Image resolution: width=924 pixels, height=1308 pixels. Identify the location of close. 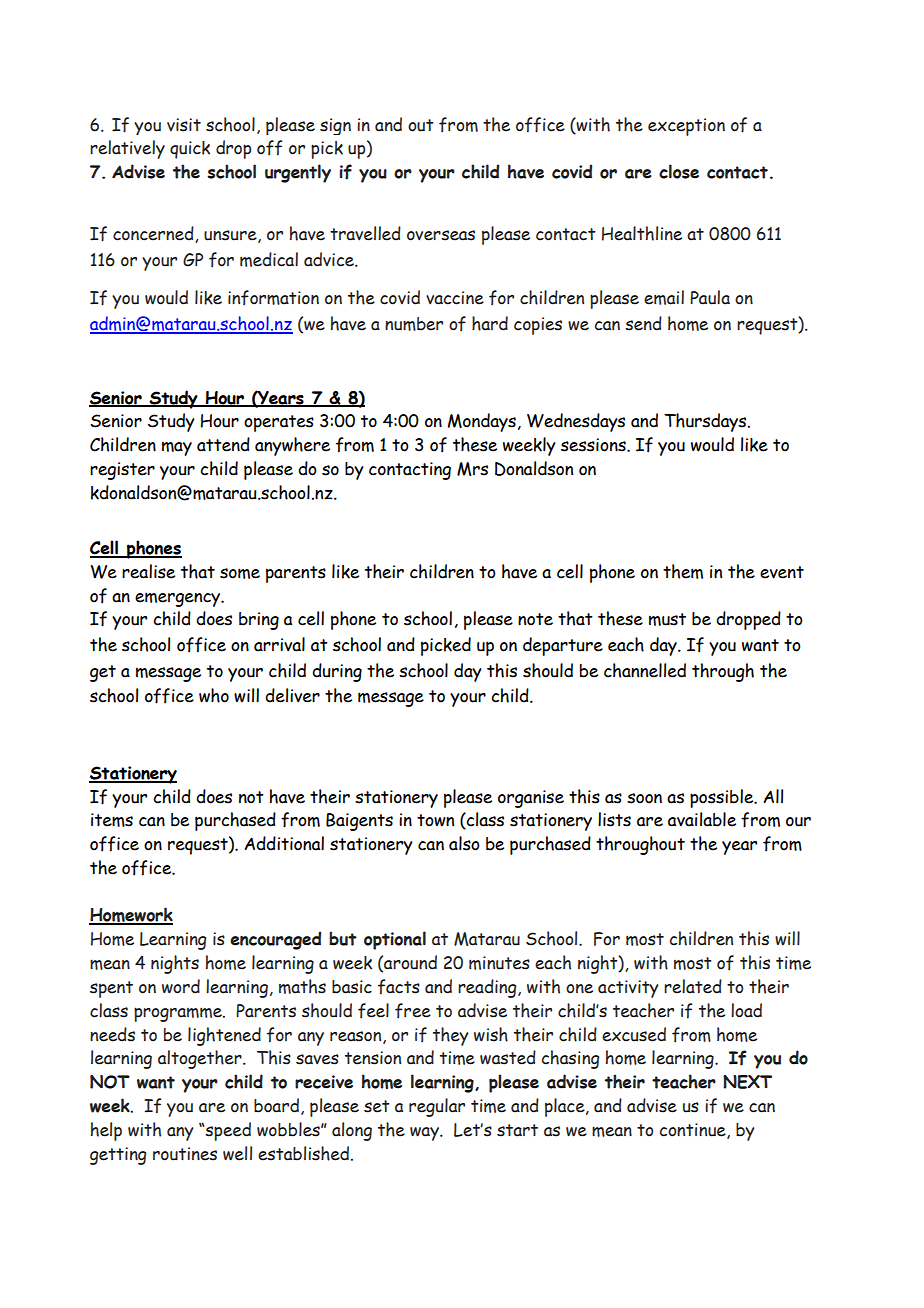
(679, 171).
